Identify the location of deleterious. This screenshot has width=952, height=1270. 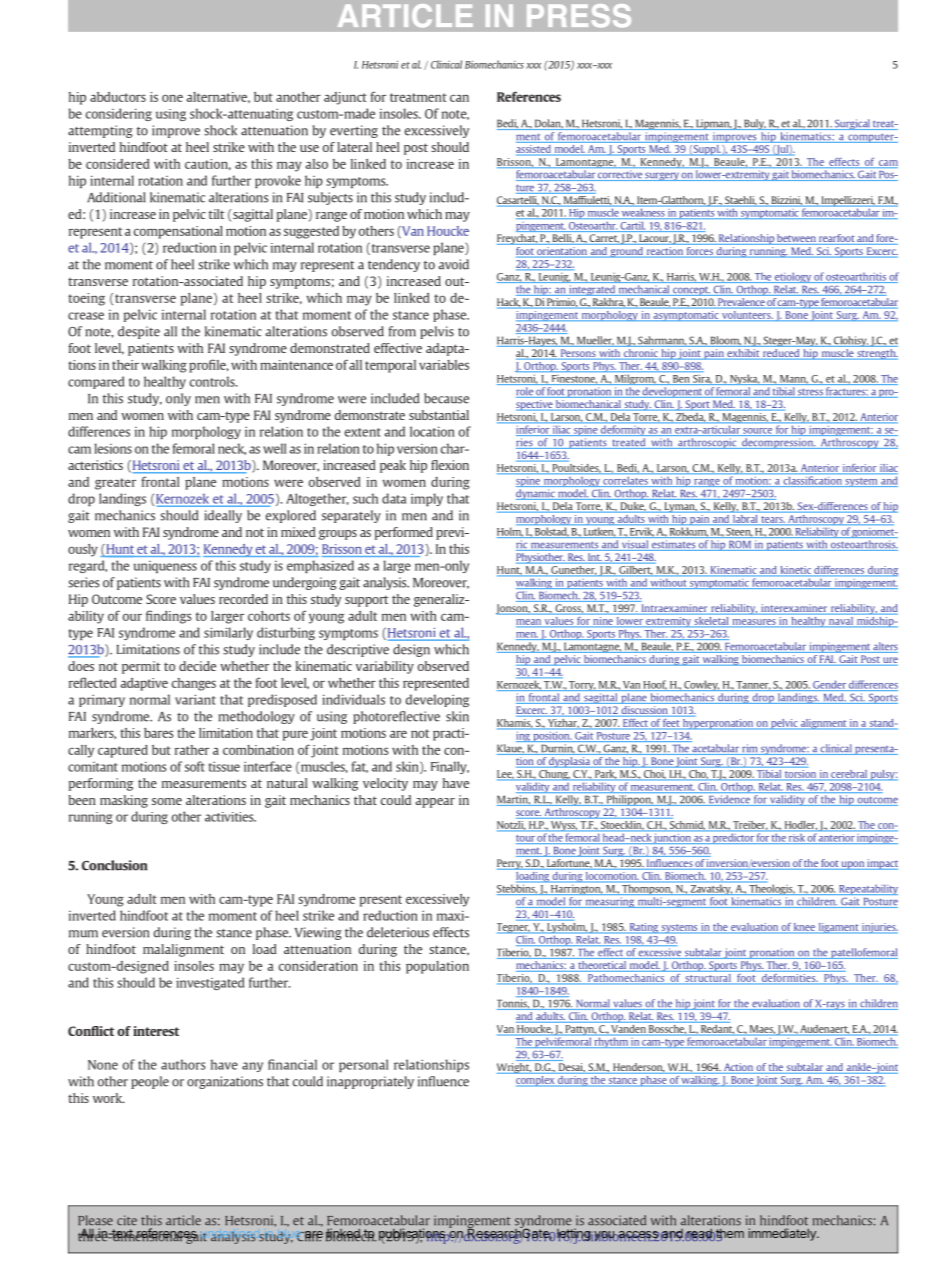
(398, 932).
